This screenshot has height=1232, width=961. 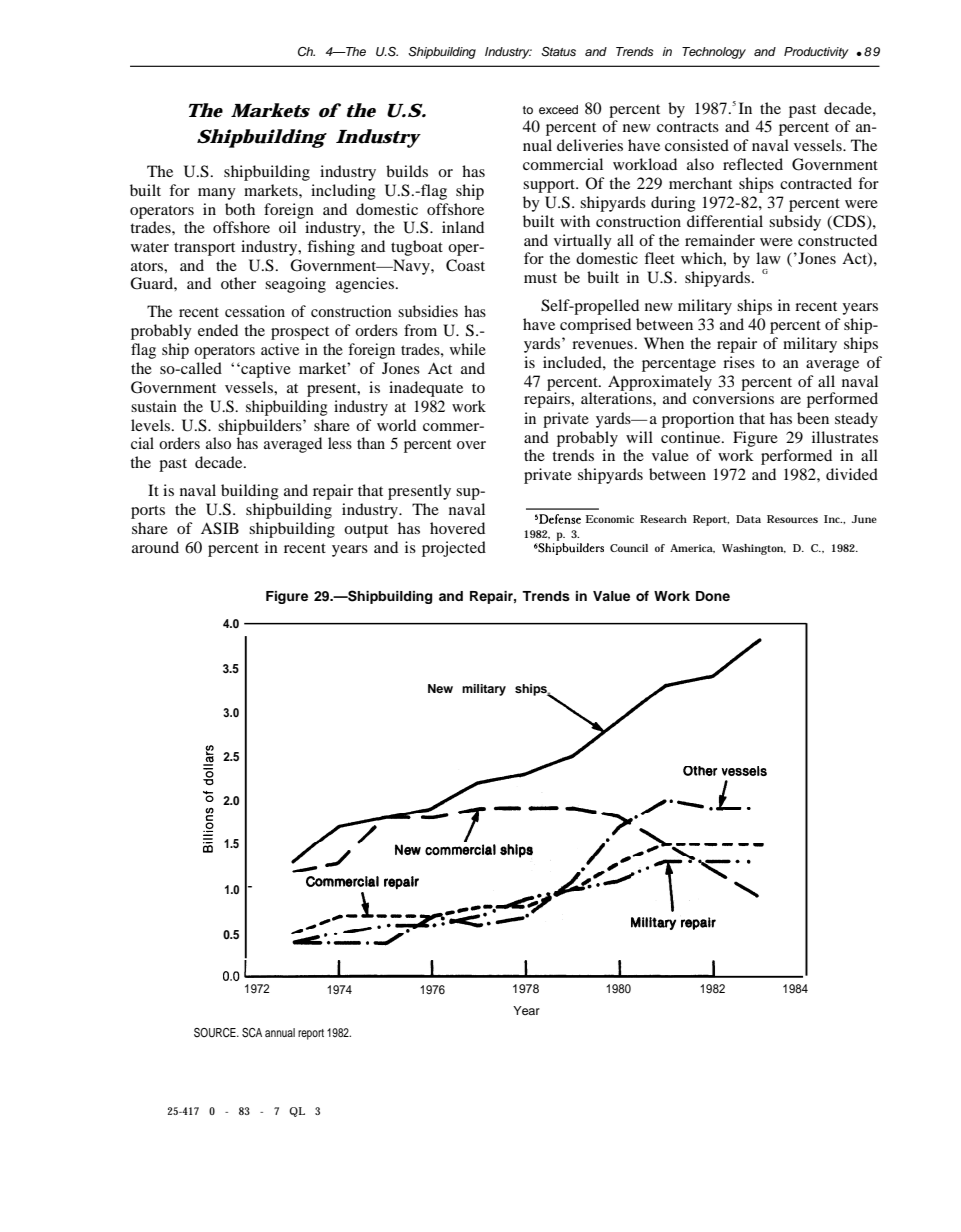 What do you see at coordinates (713, 596) in the screenshot?
I see `Done` at bounding box center [713, 596].
